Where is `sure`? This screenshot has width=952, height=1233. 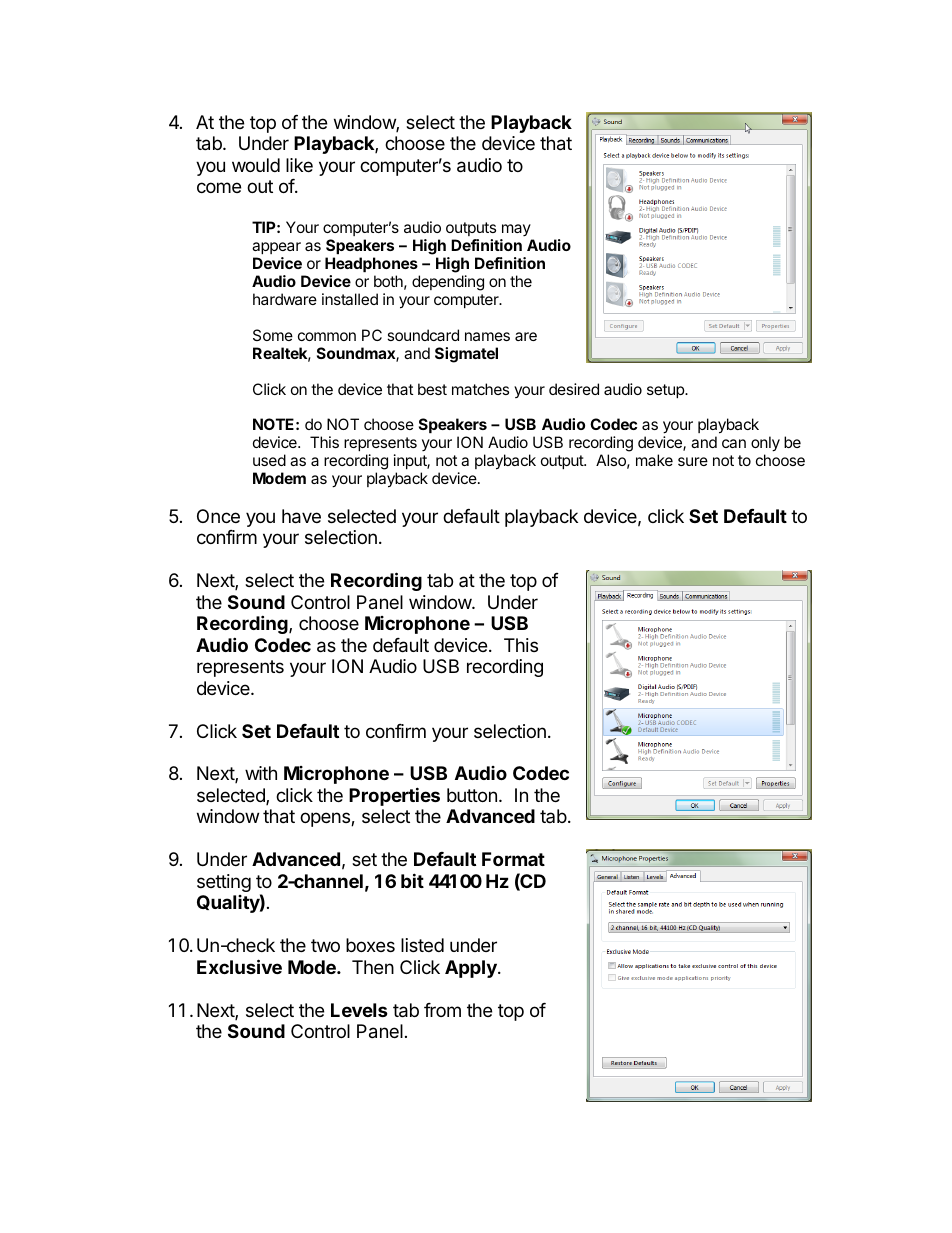
sure is located at coordinates (693, 461).
